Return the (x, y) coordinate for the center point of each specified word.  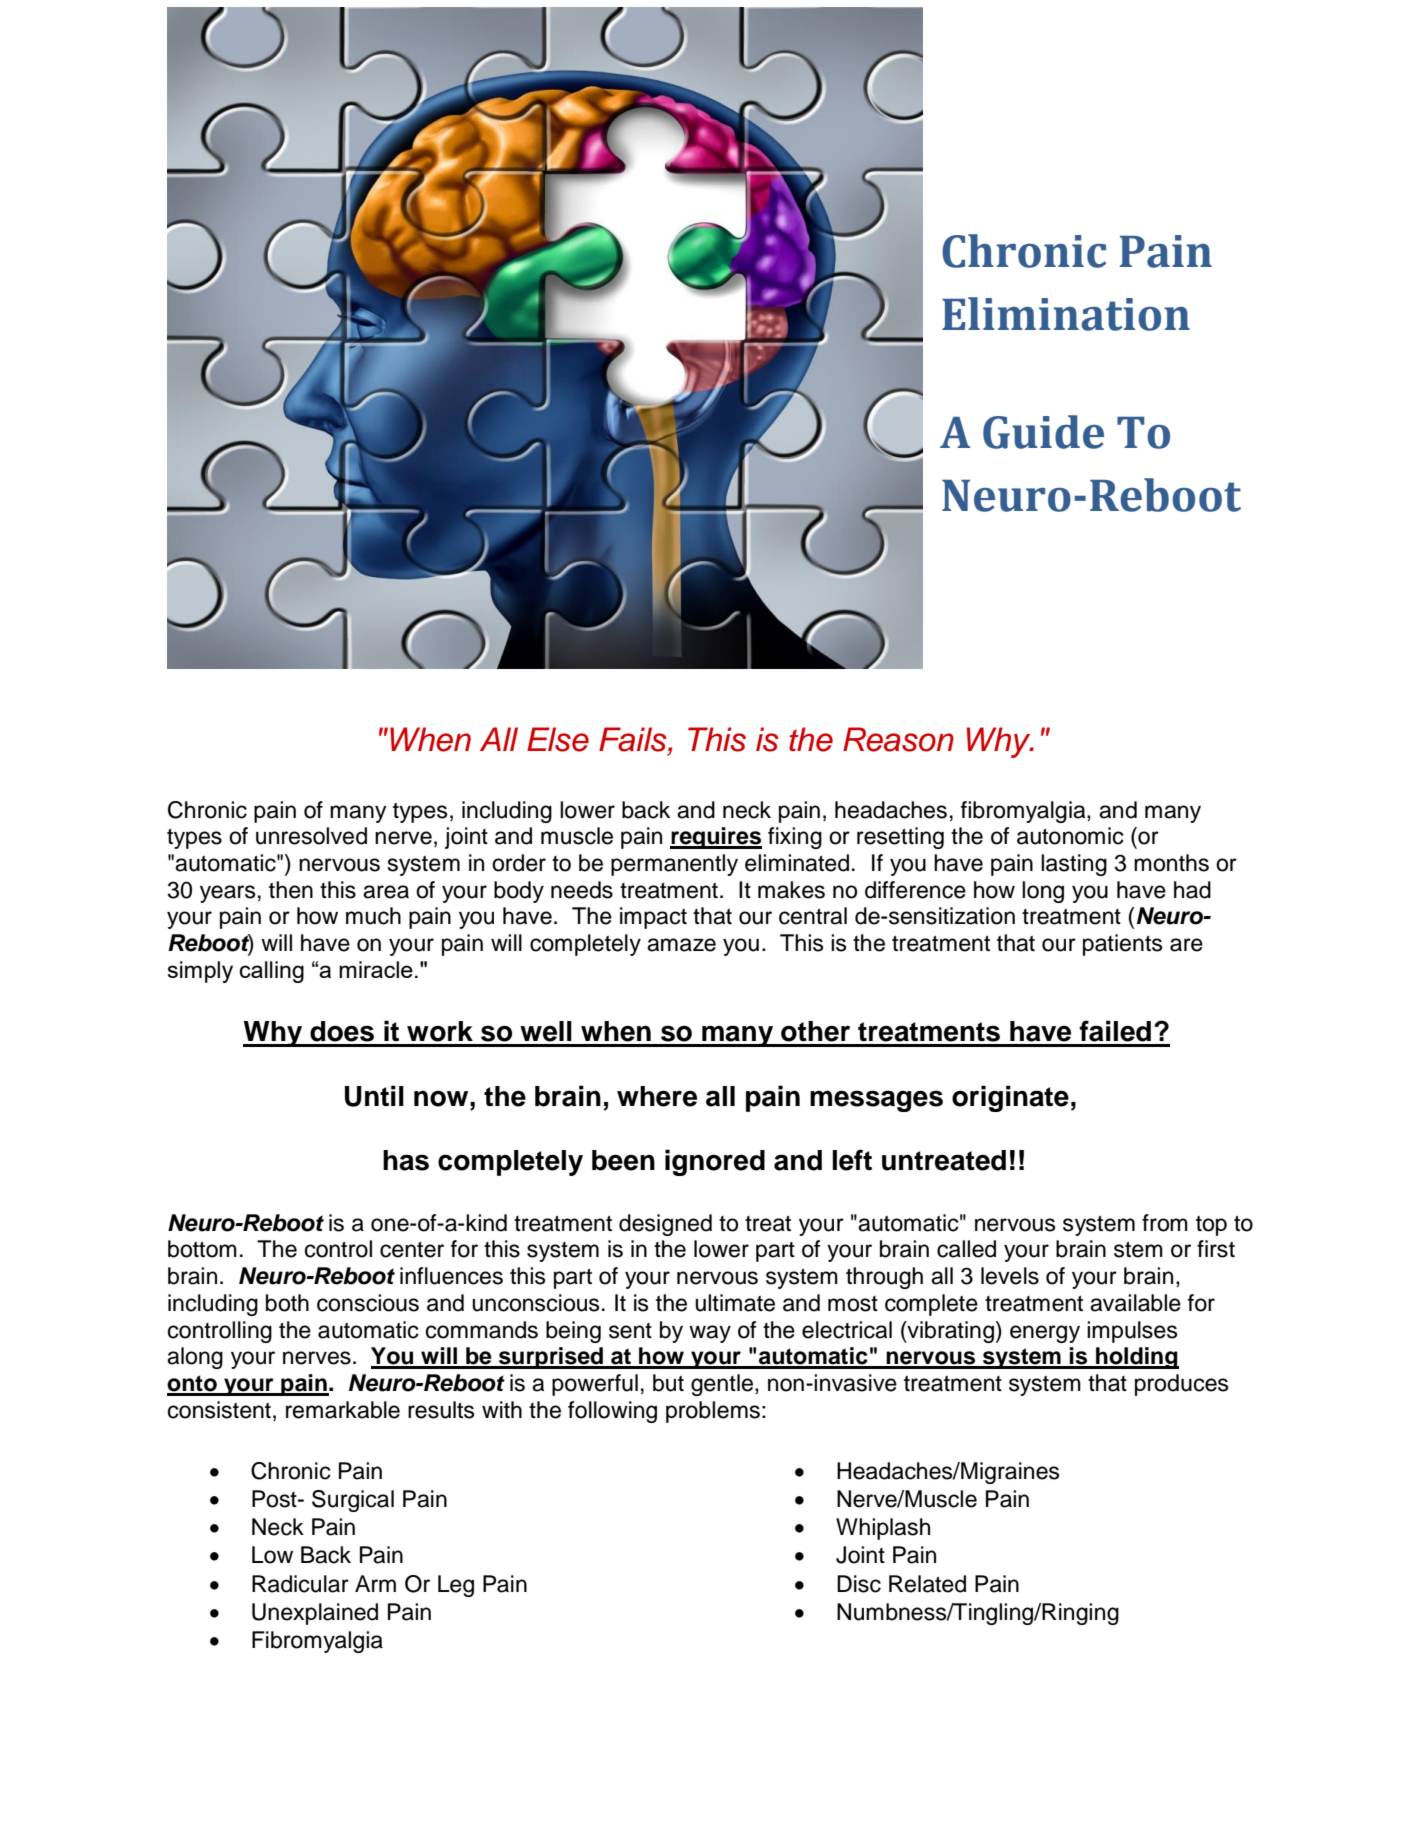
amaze (681, 945)
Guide (1043, 432)
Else (558, 739)
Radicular (300, 1584)
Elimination (1066, 314)
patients (1122, 945)
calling (271, 972)
